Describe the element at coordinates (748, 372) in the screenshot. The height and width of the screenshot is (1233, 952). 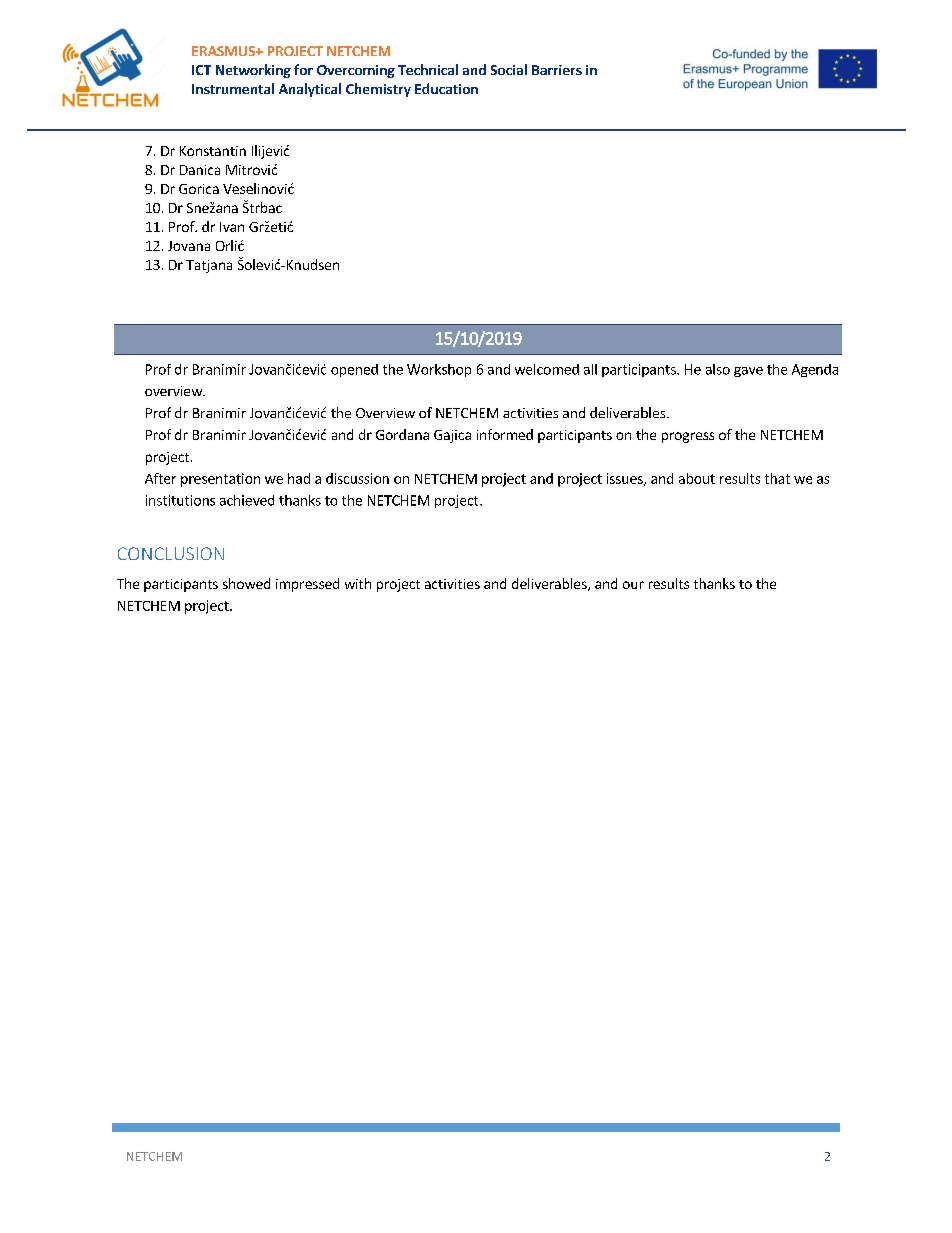
I see `gave` at that location.
